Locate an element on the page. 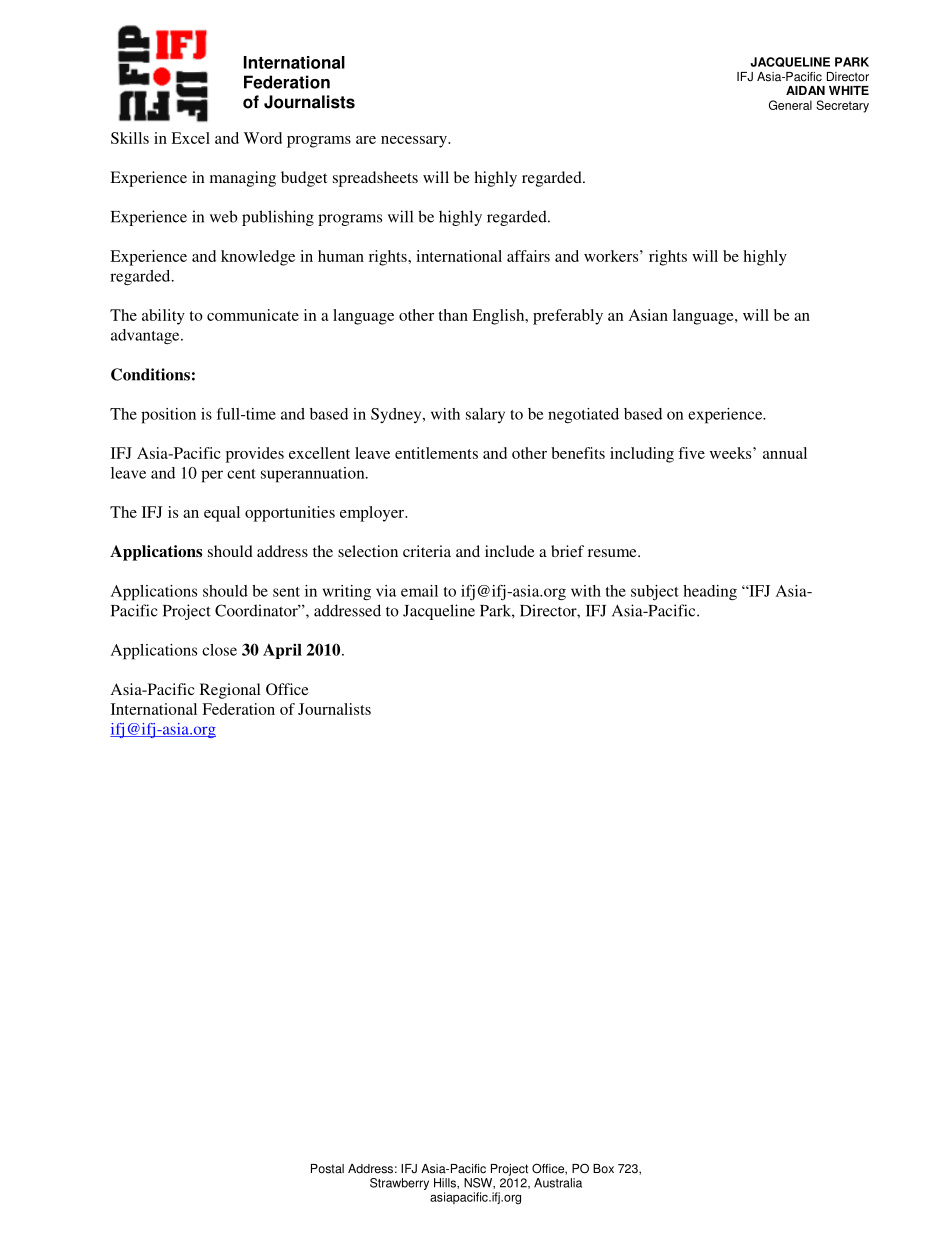 The width and height of the image is (952, 1233). email is located at coordinates (419, 591).
